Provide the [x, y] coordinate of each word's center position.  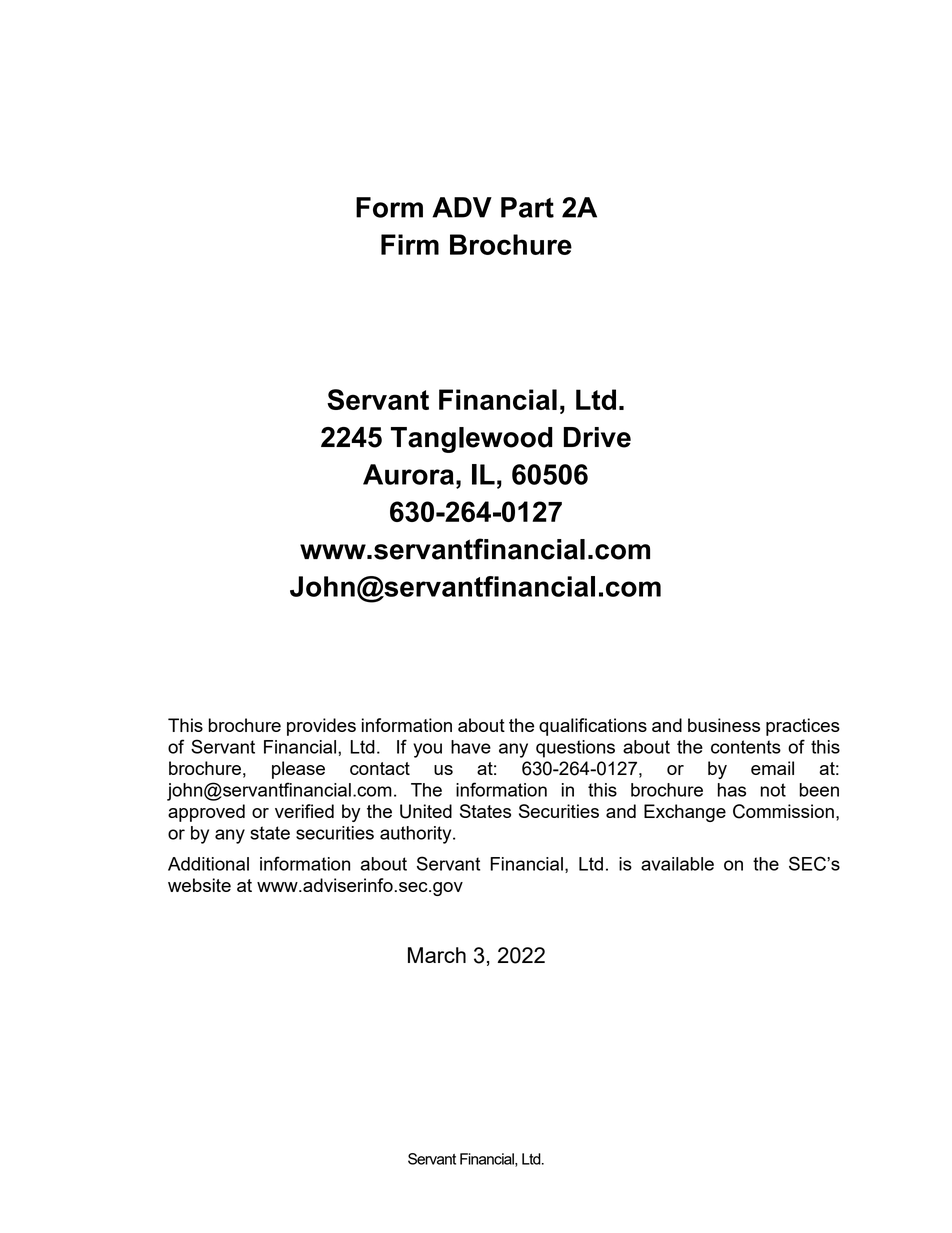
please [298, 770]
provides [321, 727]
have [471, 747]
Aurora [408, 474]
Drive [597, 437]
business [724, 725]
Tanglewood [472, 440]
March [437, 955]
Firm [410, 244]
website [199, 885]
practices [803, 727]
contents [746, 747]
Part [527, 207]
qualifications [593, 727]
